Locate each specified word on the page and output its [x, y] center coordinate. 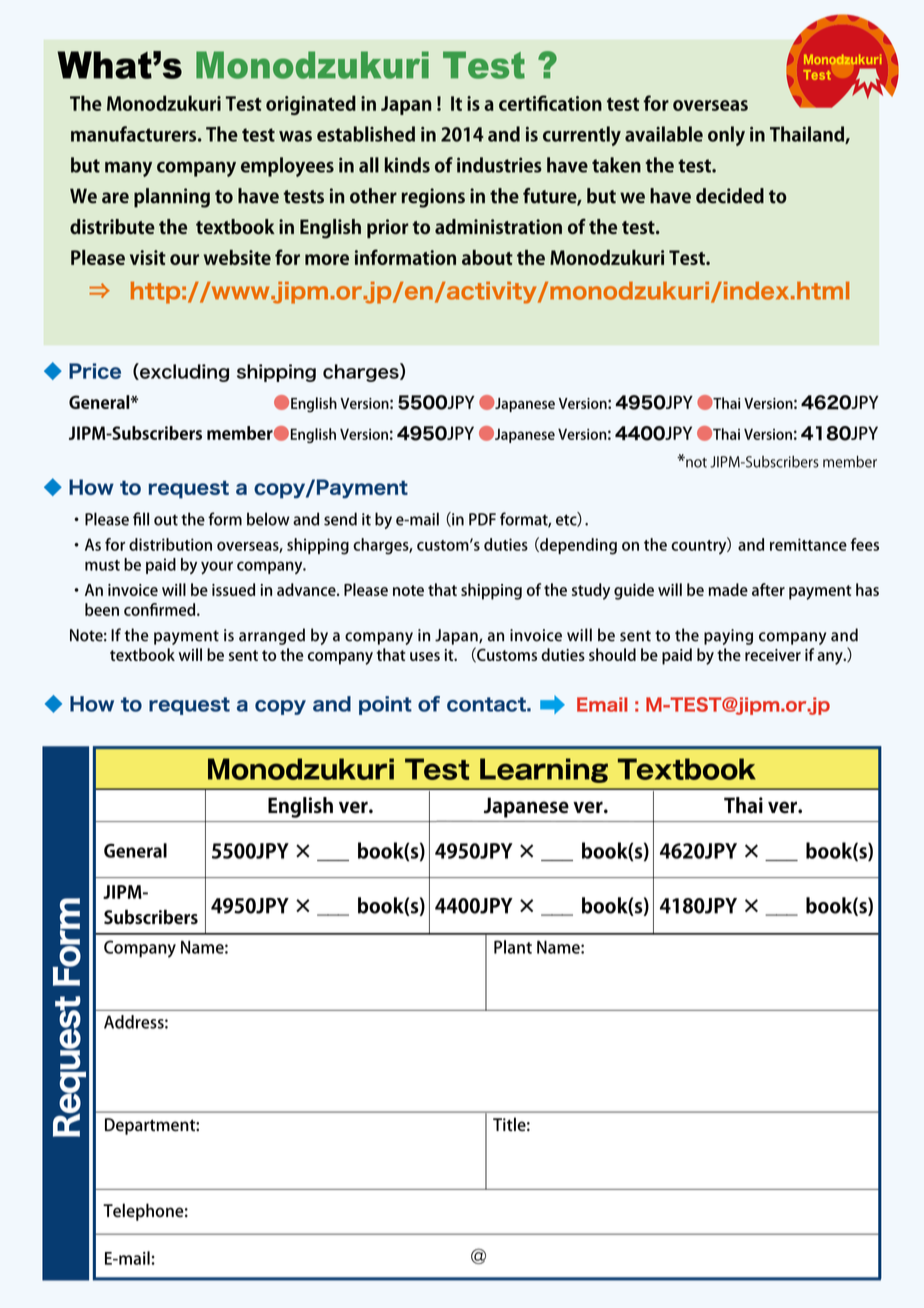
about [487, 257]
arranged [272, 636]
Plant [513, 947]
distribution [170, 544]
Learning [544, 770]
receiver [773, 655]
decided [730, 196]
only [726, 136]
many [128, 169]
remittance [808, 544]
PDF [482, 519]
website [237, 257]
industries [499, 165]
